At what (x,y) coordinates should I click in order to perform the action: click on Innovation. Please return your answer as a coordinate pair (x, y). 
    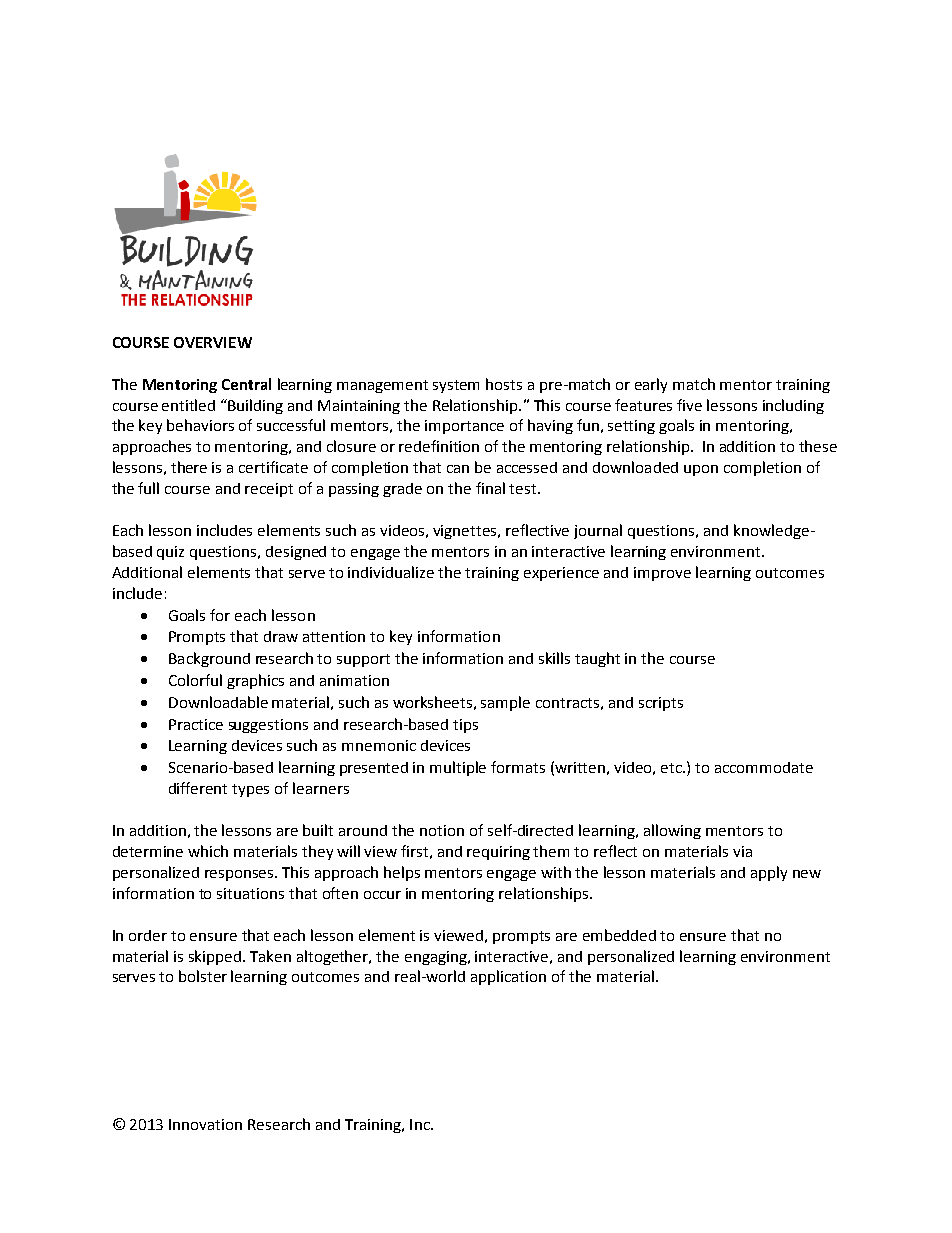
    Looking at the image, I should click on (205, 1124).
